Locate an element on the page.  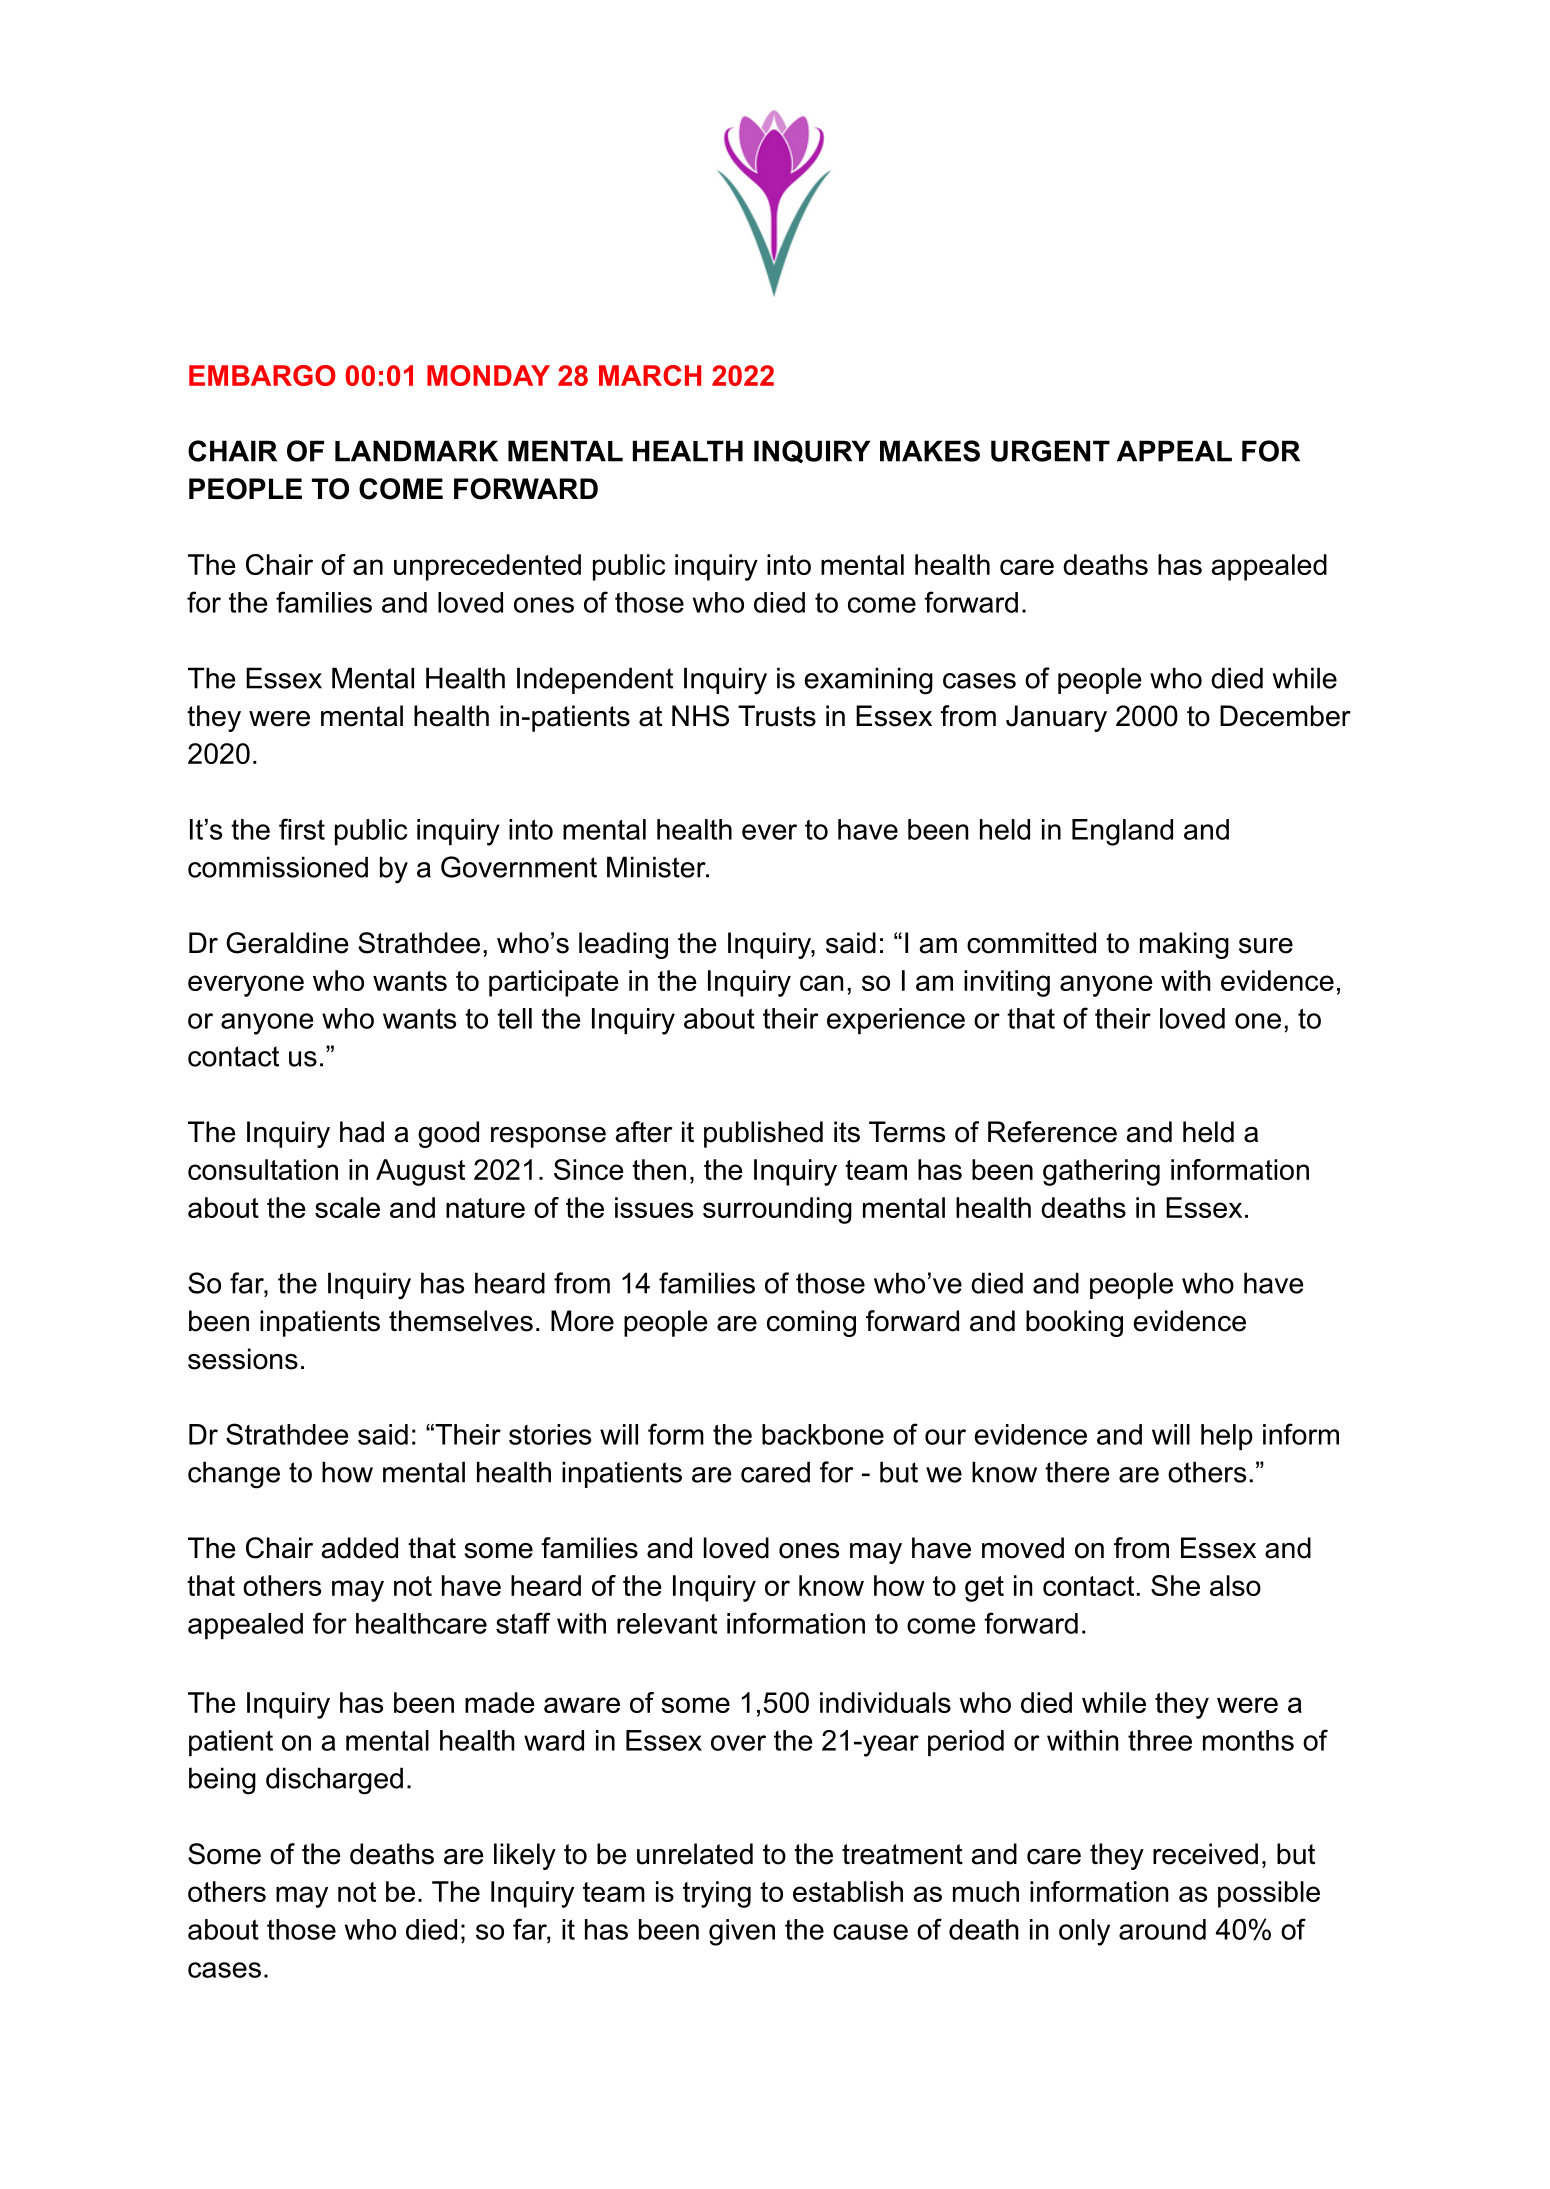
Trusts is located at coordinates (777, 716).
